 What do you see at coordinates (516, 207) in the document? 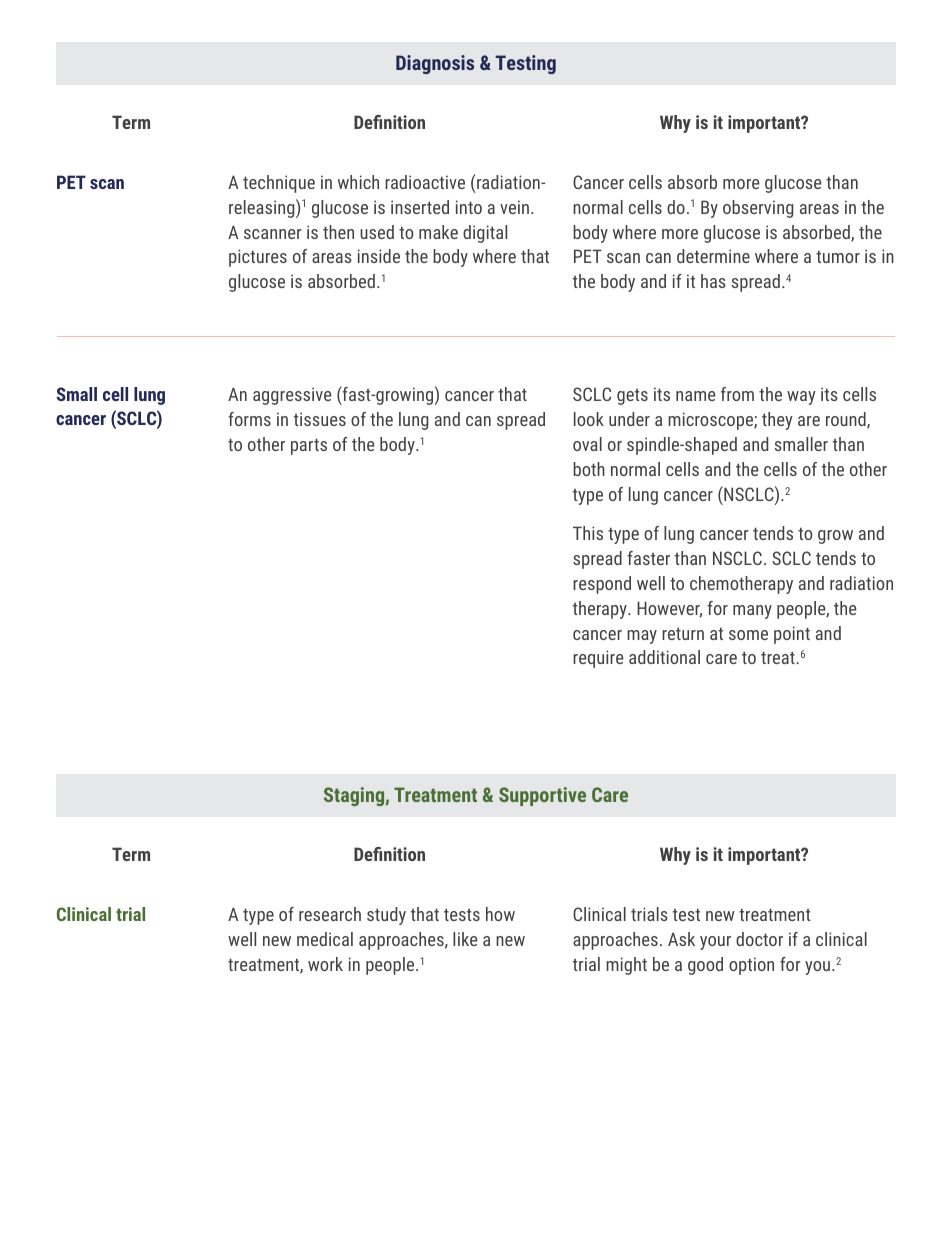
I see `vein` at bounding box center [516, 207].
